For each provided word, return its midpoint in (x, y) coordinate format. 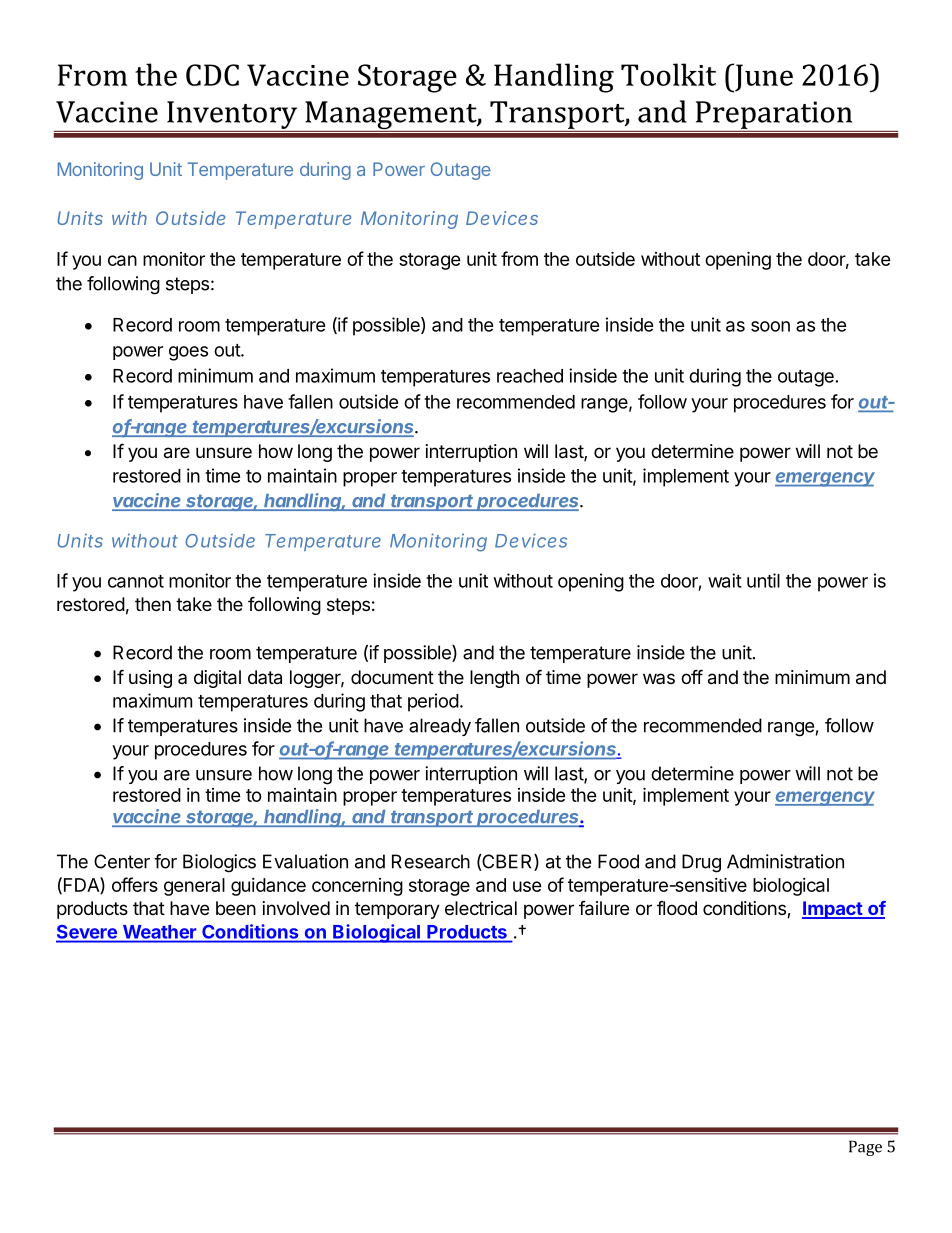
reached (530, 376)
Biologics (219, 863)
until (763, 580)
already (440, 727)
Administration (785, 861)
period (433, 702)
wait (725, 580)
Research (431, 861)
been (236, 908)
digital (217, 679)
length (494, 679)
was (659, 678)
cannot (136, 581)
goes (188, 353)
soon (770, 326)
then (153, 604)
